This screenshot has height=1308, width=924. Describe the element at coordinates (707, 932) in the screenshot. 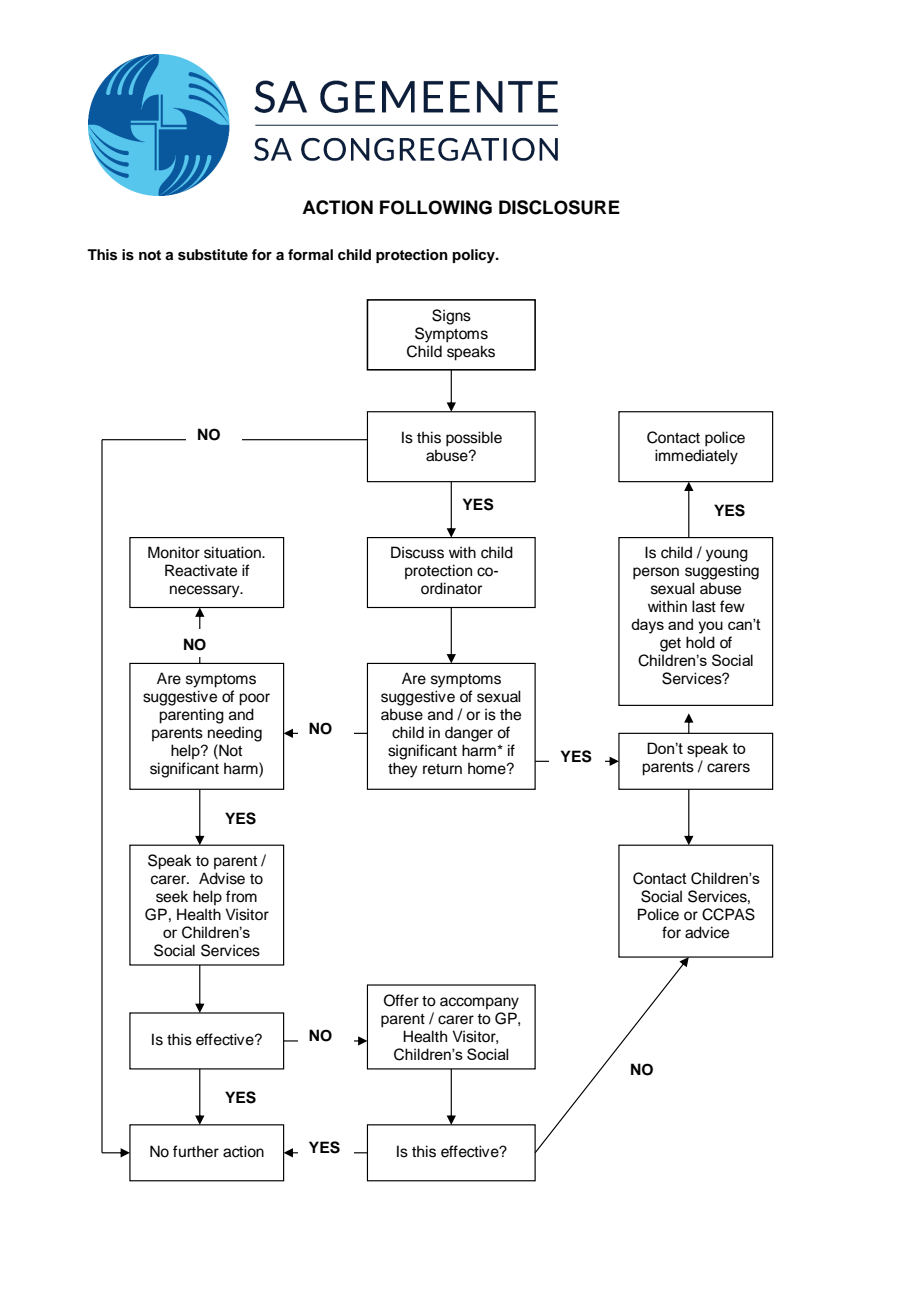

I see `advice` at that location.
